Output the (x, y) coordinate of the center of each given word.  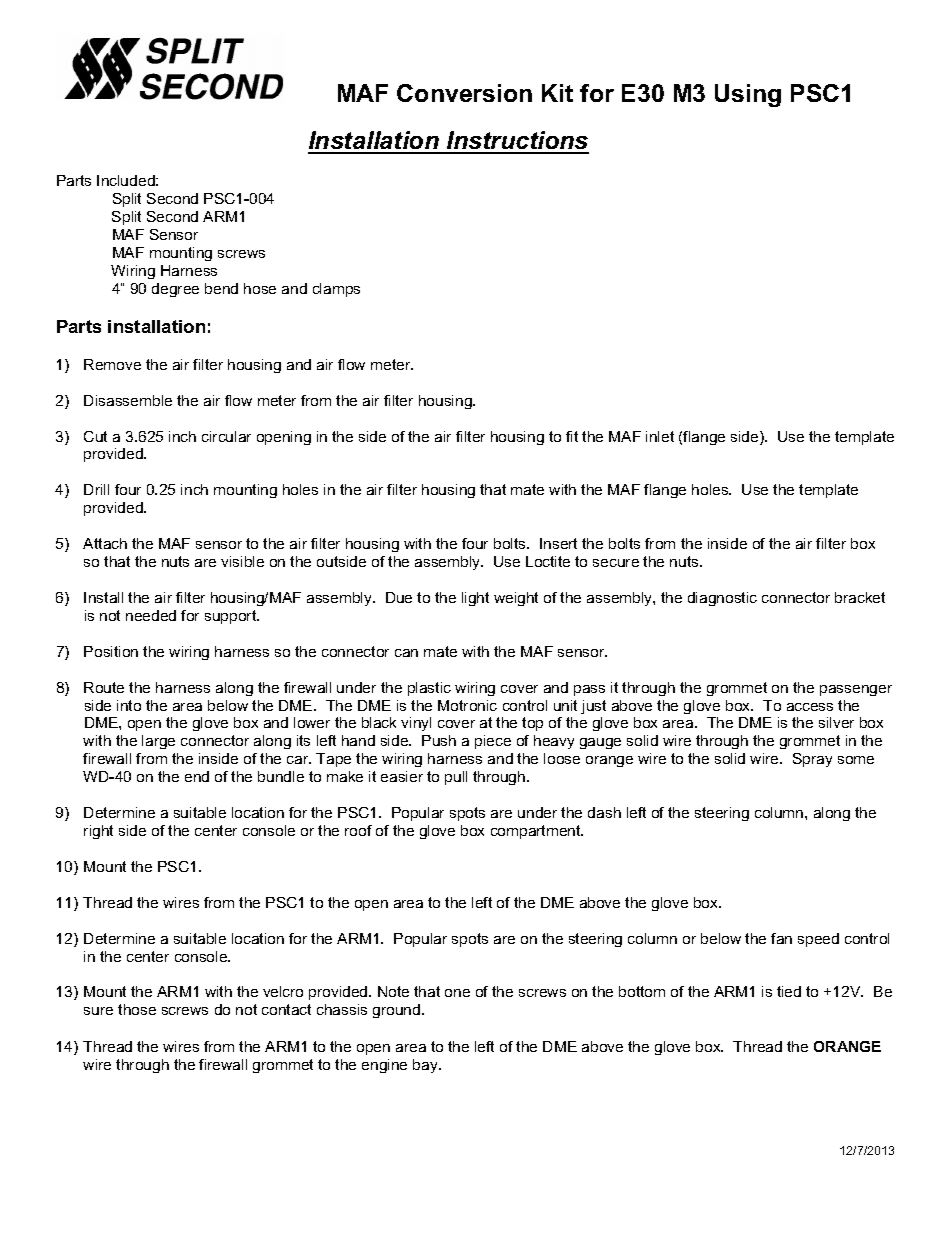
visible (242, 561)
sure (98, 1011)
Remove (112, 364)
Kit (557, 93)
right (98, 832)
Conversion (464, 93)
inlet (660, 436)
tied (789, 991)
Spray (812, 760)
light (475, 599)
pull (456, 778)
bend (221, 288)
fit (572, 436)
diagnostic (722, 599)
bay (426, 1066)
